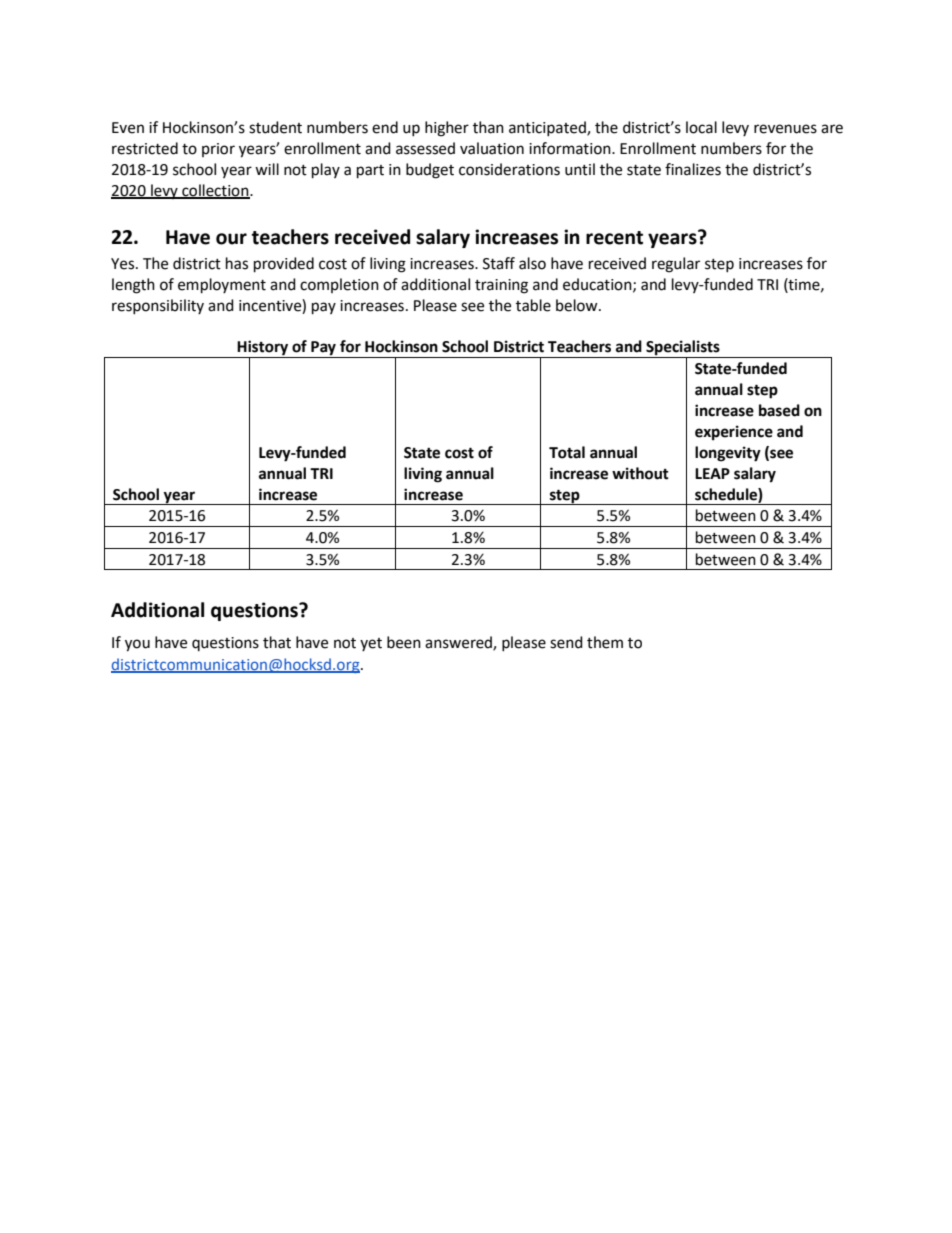 The image size is (952, 1233). I want to click on prior, so click(218, 150).
